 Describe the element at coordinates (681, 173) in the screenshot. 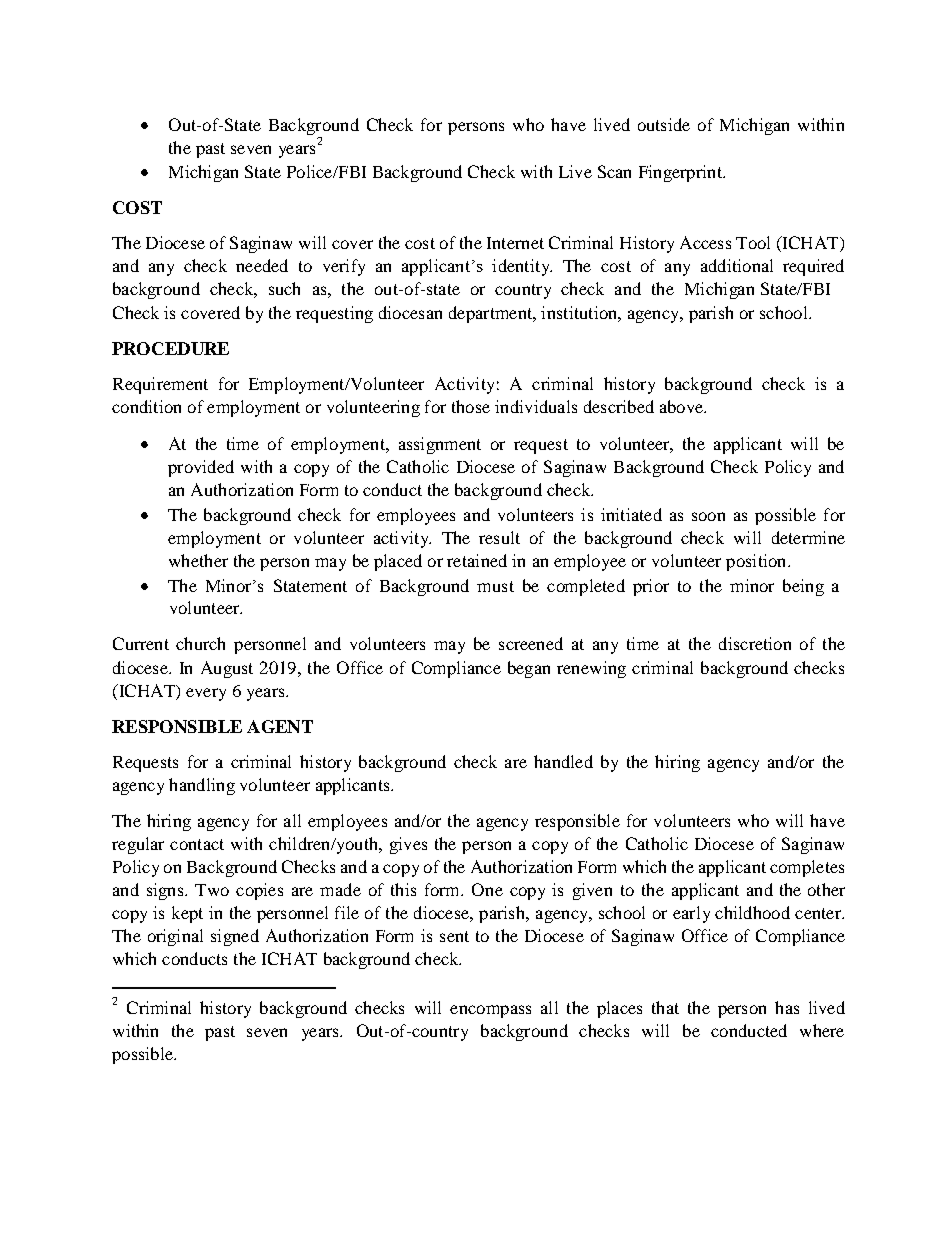

I see `Fingerprint` at that location.
